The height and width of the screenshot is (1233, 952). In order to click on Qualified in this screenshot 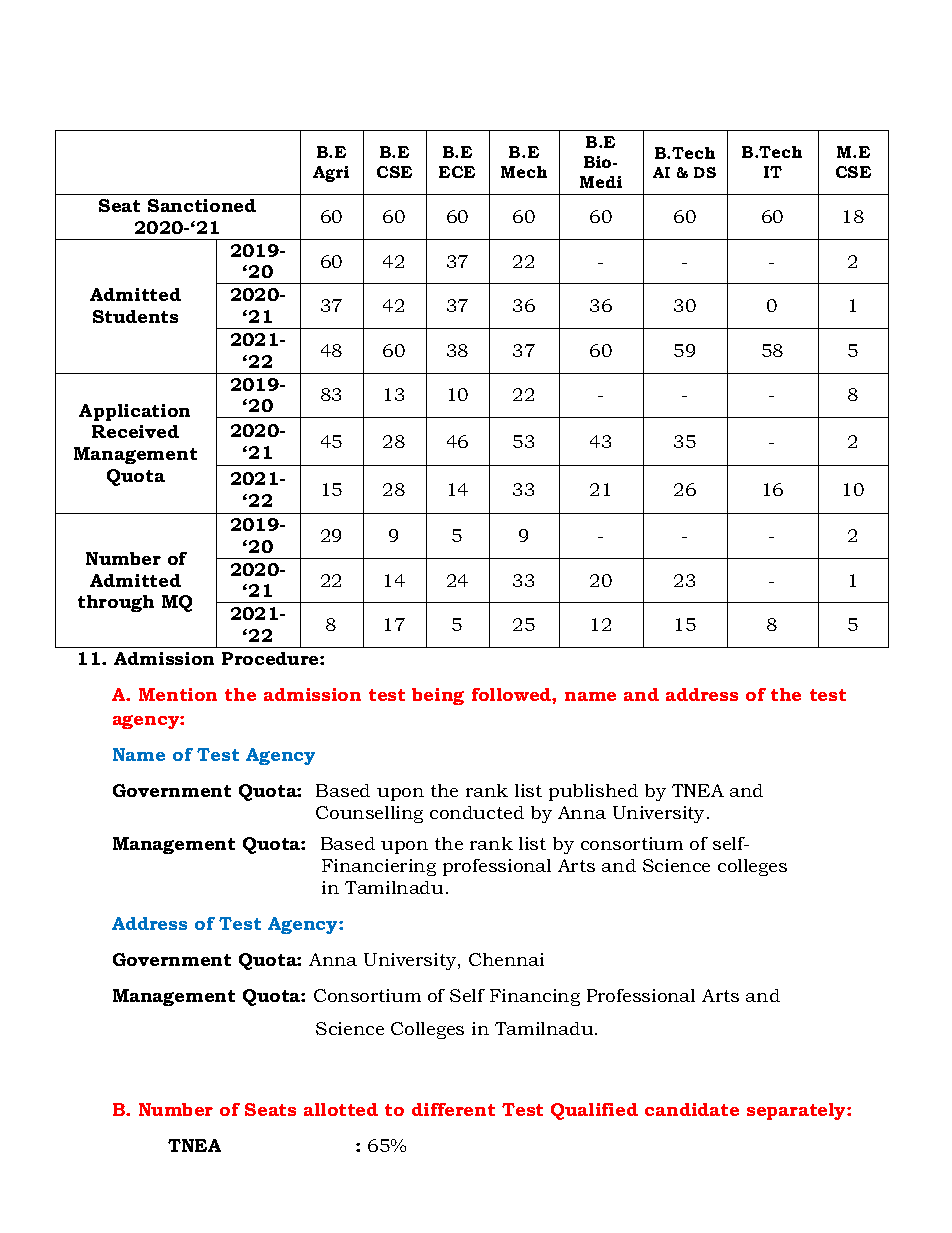, I will do `click(594, 1111)`.
